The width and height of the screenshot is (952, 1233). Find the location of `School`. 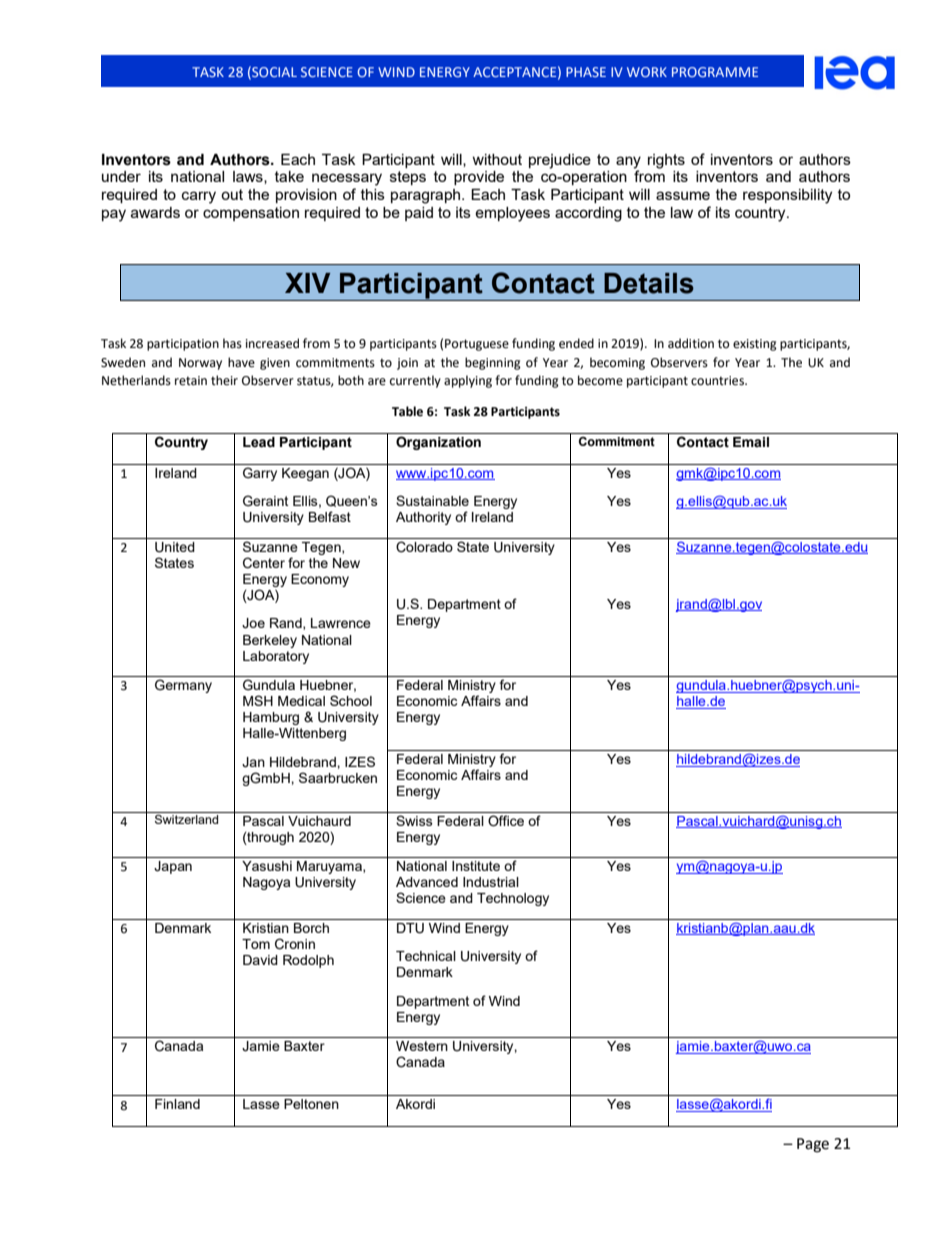

School is located at coordinates (351, 700).
